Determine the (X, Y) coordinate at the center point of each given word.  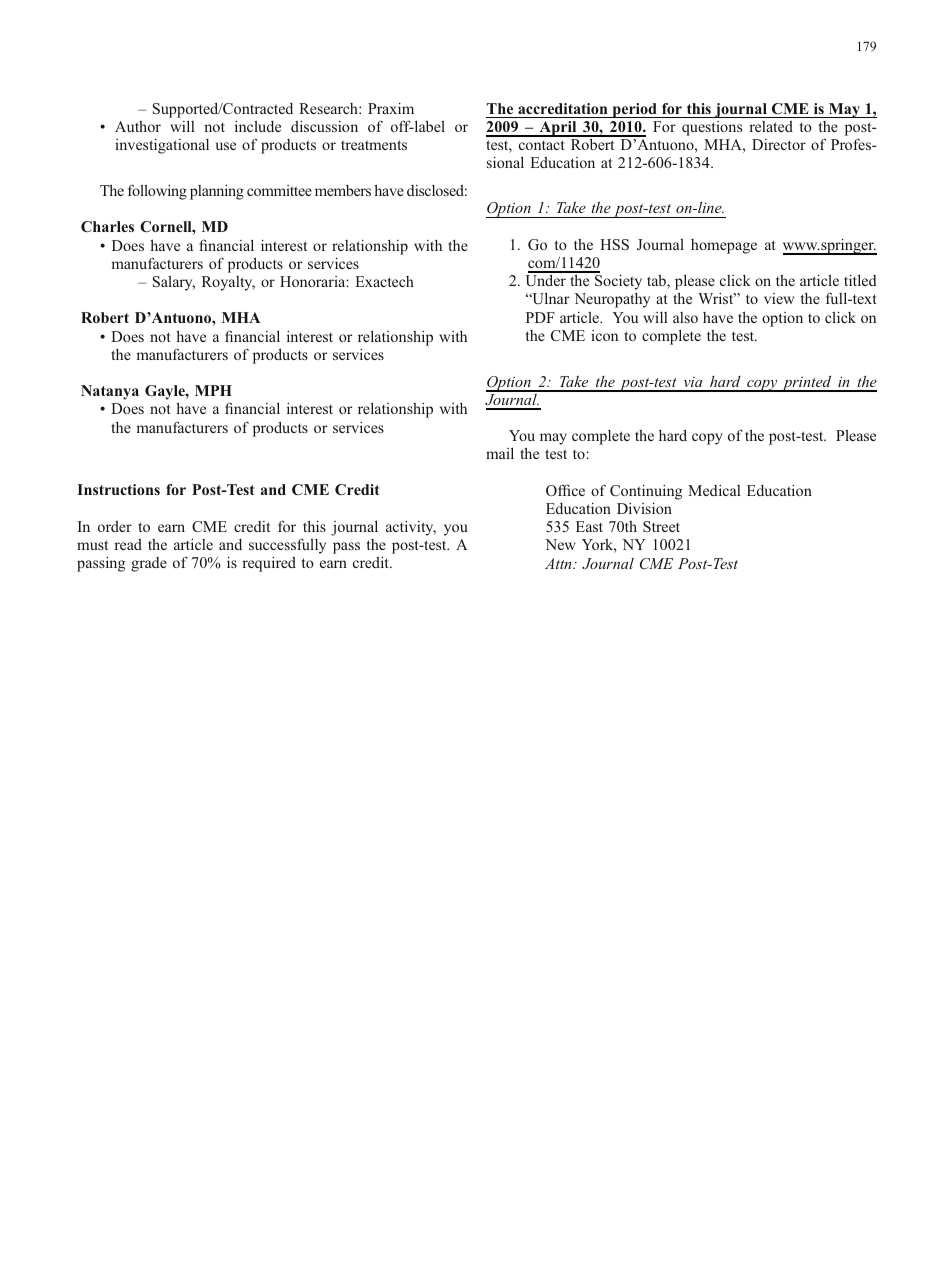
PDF (540, 317)
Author (138, 126)
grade (149, 564)
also (685, 317)
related (771, 126)
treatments (374, 145)
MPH (213, 390)
